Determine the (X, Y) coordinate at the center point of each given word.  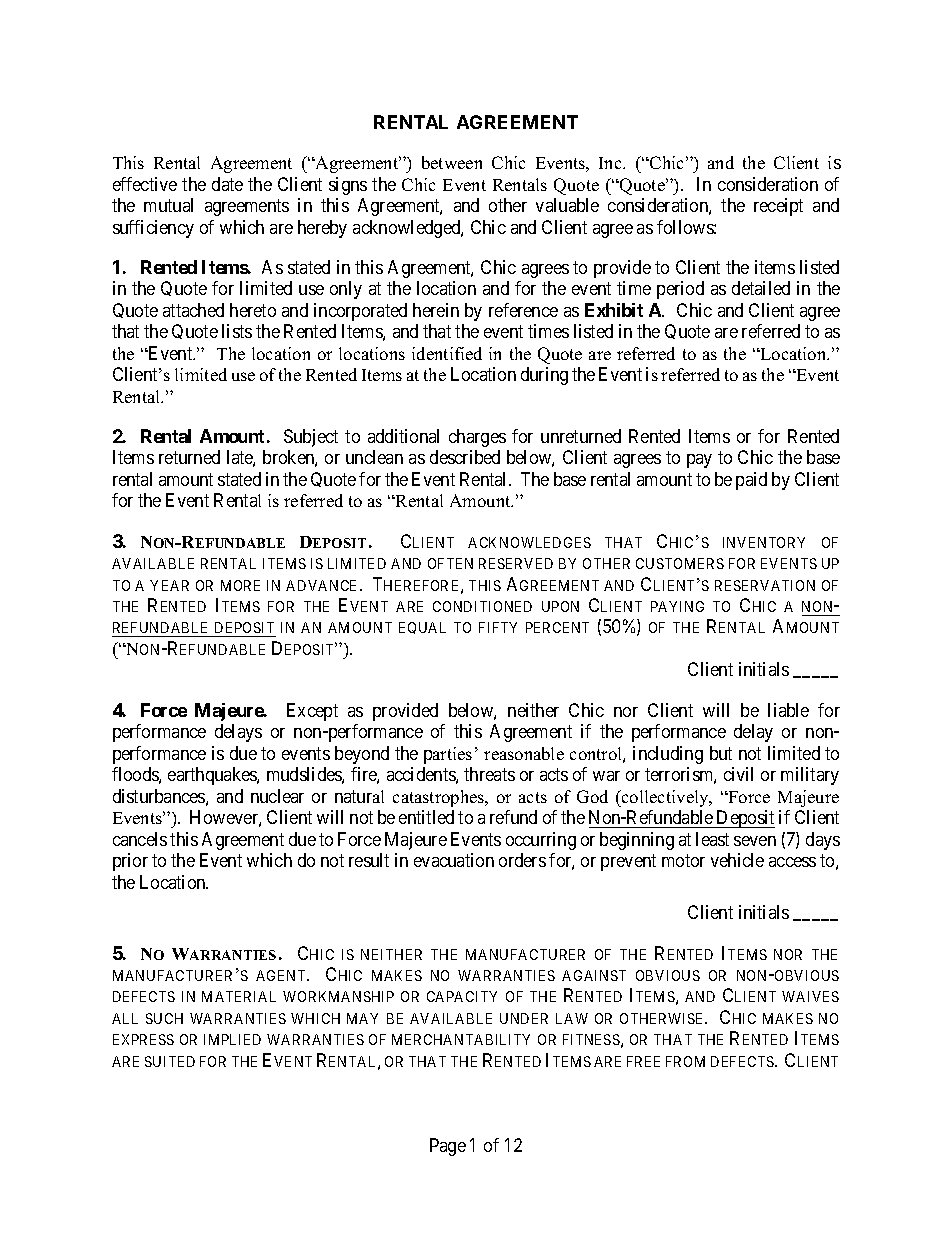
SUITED (170, 1061)
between (452, 162)
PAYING (677, 606)
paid (751, 481)
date (227, 184)
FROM (685, 1061)
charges (477, 438)
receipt (778, 207)
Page (448, 1147)
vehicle (737, 860)
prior (130, 862)
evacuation (454, 860)
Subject (311, 438)
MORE (240, 585)
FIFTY (498, 627)
